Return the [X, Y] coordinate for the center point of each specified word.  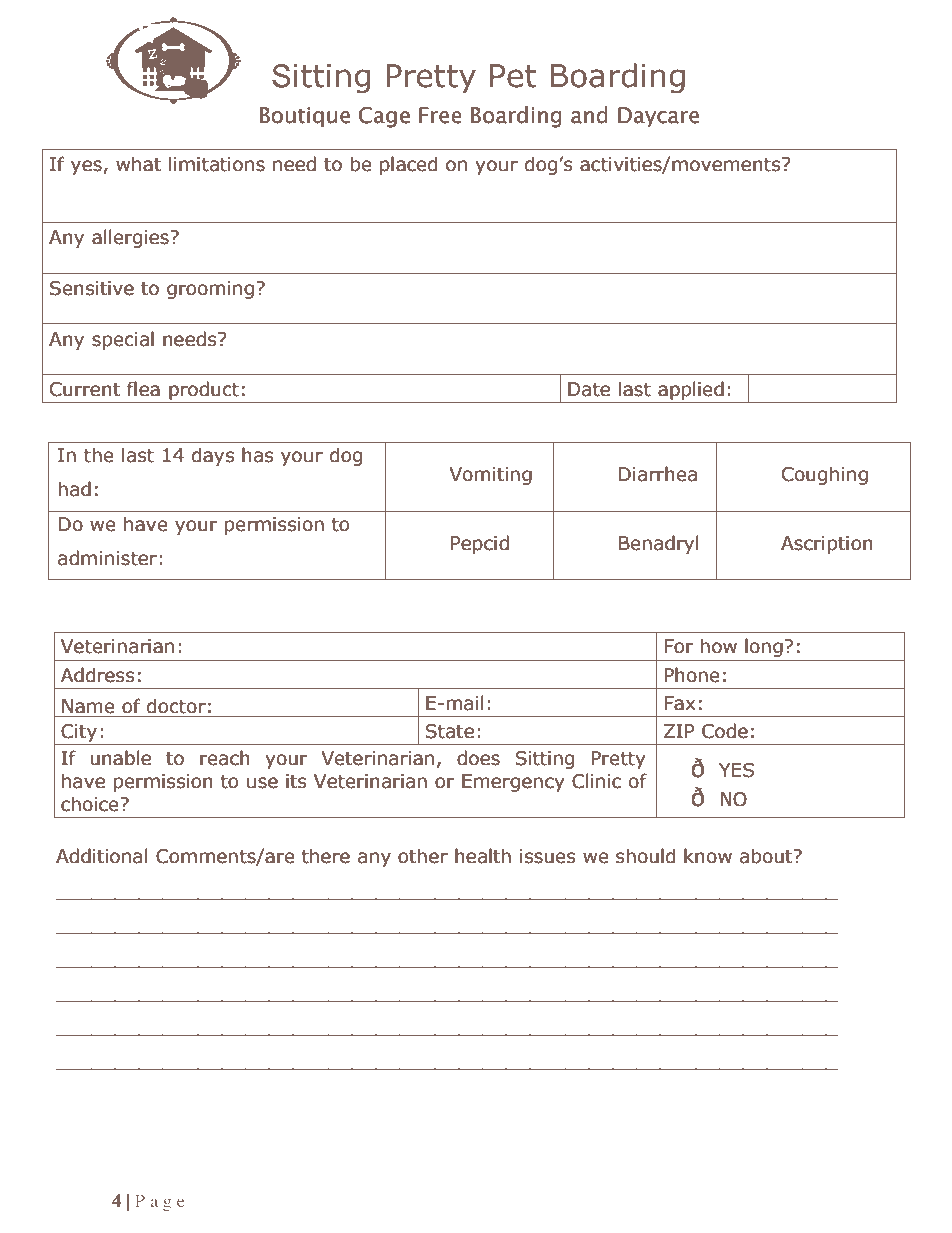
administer [107, 558]
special [123, 340]
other [423, 856]
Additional [102, 856]
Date [589, 389]
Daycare [658, 117]
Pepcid [480, 544]
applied [691, 390]
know [708, 856]
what [138, 164]
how [719, 646]
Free [440, 115]
